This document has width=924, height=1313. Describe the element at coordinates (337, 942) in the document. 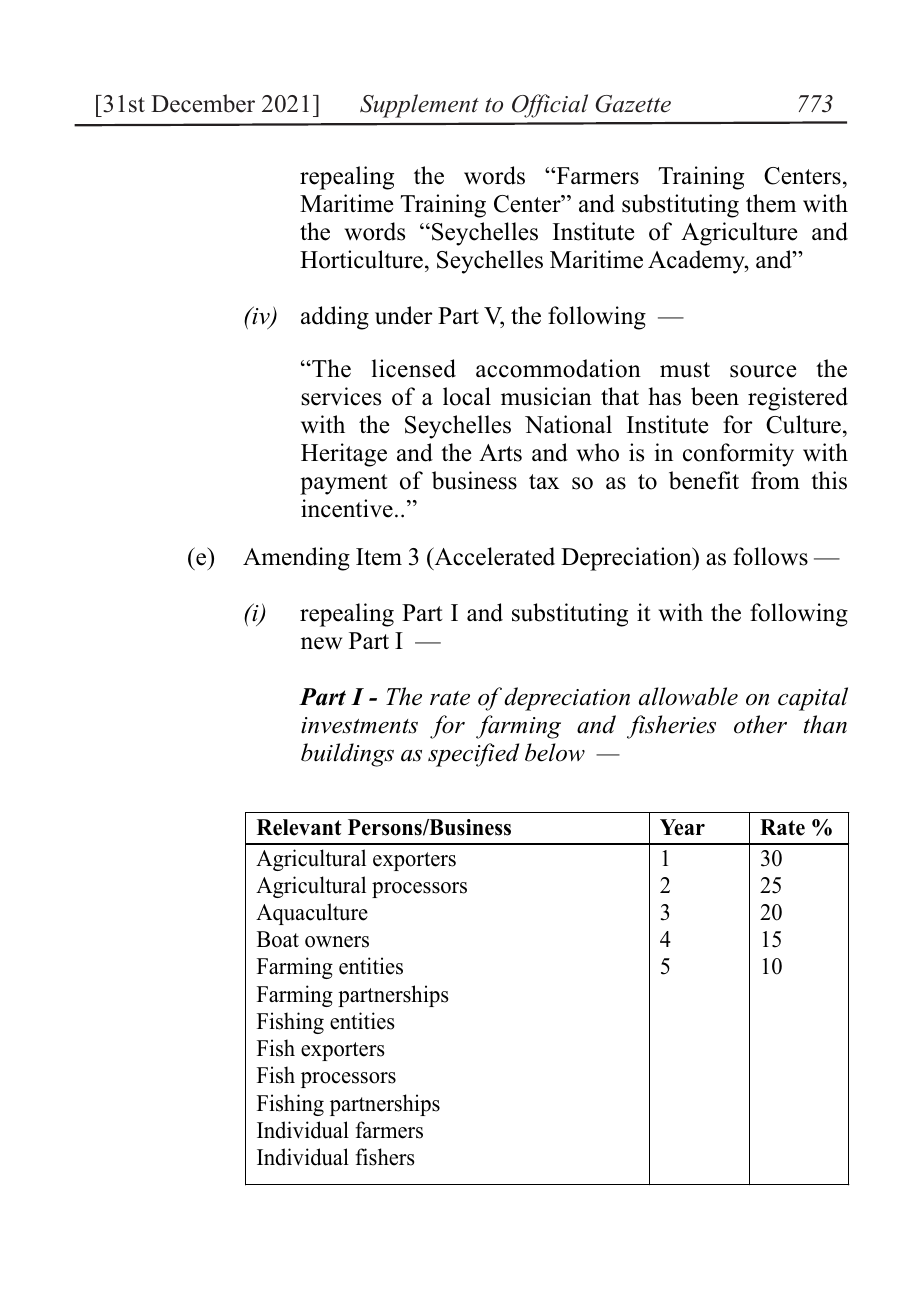

I see `owners` at that location.
